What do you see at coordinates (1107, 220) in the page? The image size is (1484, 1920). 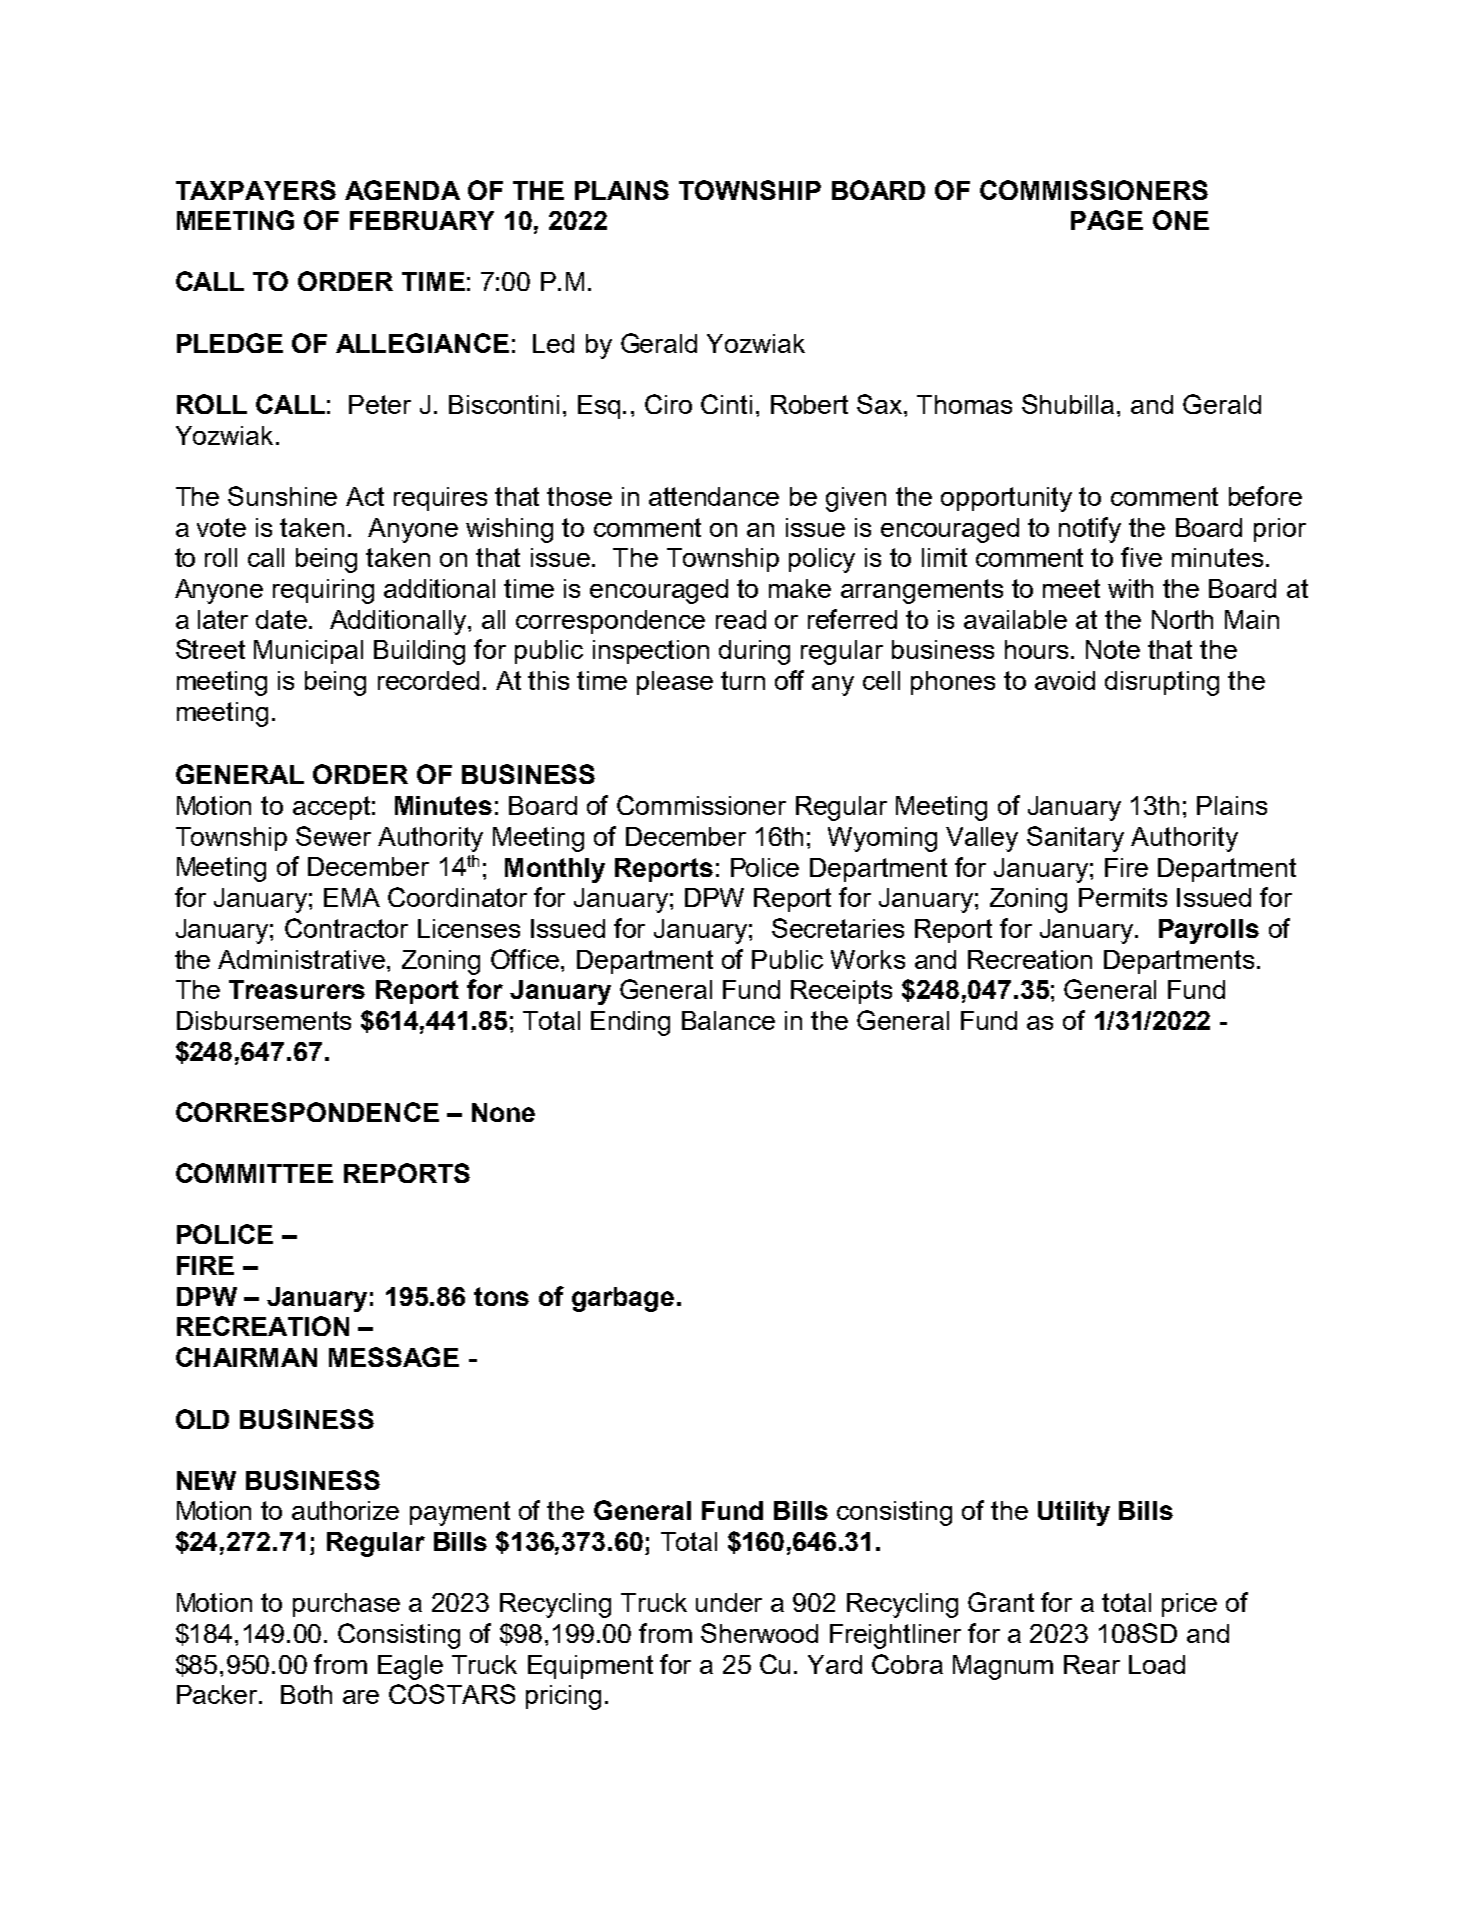 I see `PAGE` at bounding box center [1107, 220].
